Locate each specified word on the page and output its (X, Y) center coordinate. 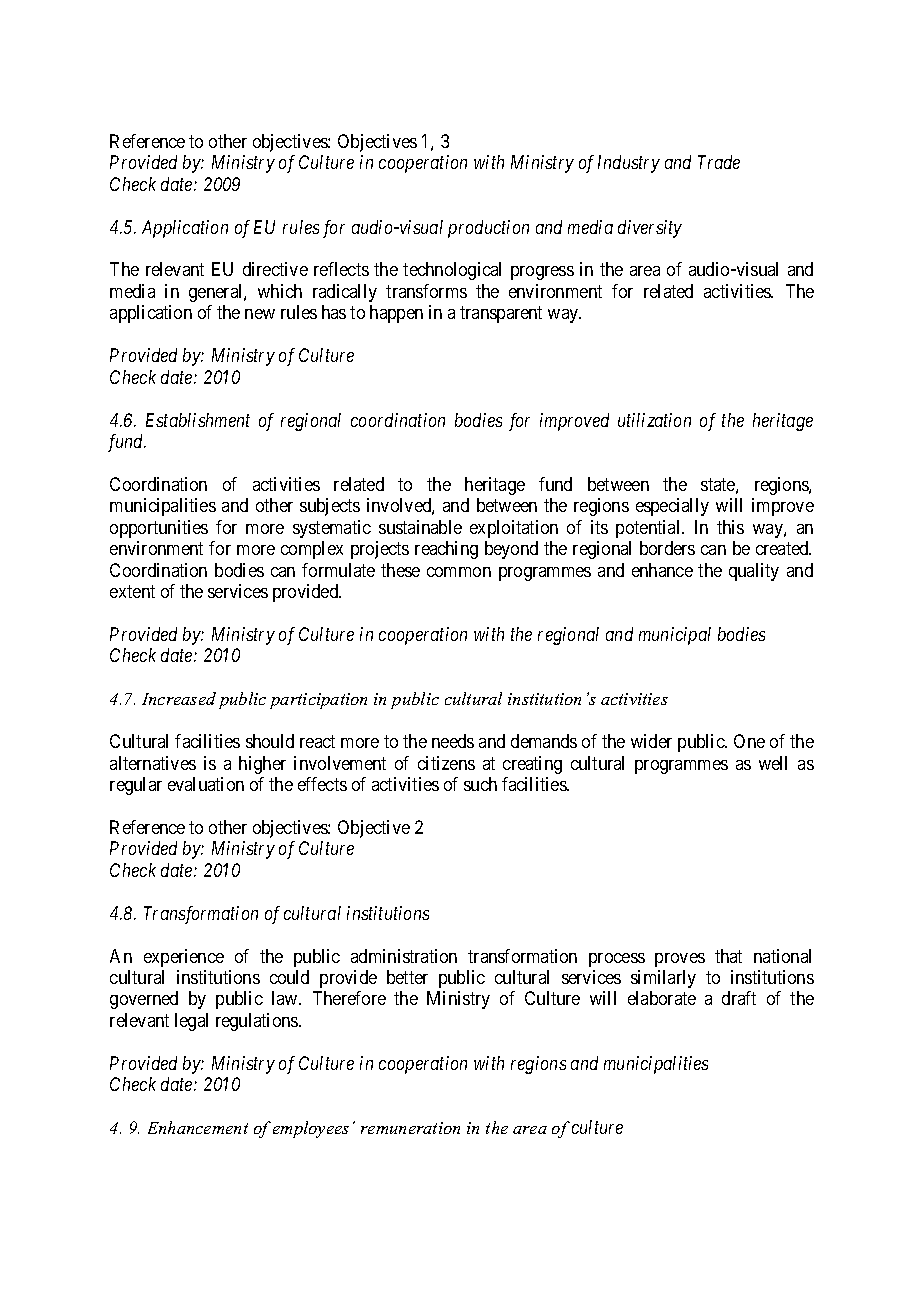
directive (275, 269)
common (459, 572)
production (488, 229)
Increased (179, 698)
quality (754, 572)
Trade (719, 162)
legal (191, 1022)
